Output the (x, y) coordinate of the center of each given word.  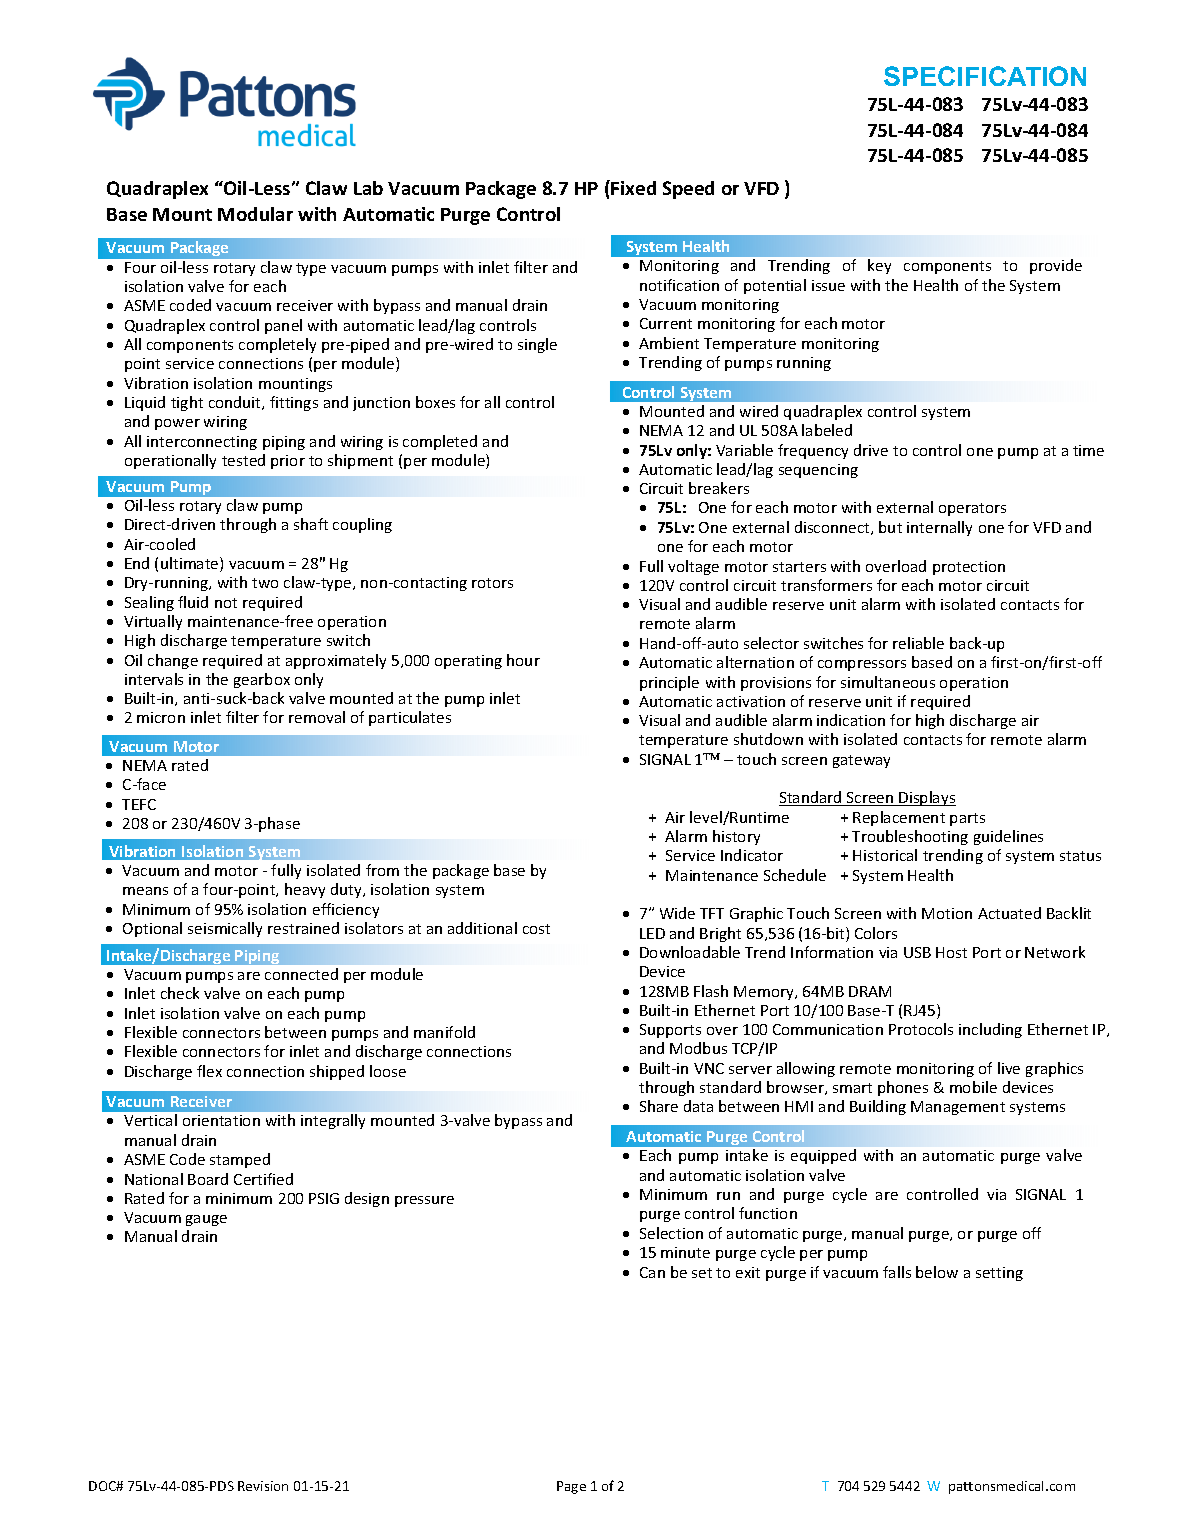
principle (669, 683)
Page (571, 1487)
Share (659, 1106)
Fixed (633, 188)
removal (317, 717)
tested (243, 460)
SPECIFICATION (985, 76)
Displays (926, 798)
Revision (263, 1486)
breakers (719, 488)
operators (972, 509)
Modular (255, 214)
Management (958, 1108)
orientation (221, 1120)
